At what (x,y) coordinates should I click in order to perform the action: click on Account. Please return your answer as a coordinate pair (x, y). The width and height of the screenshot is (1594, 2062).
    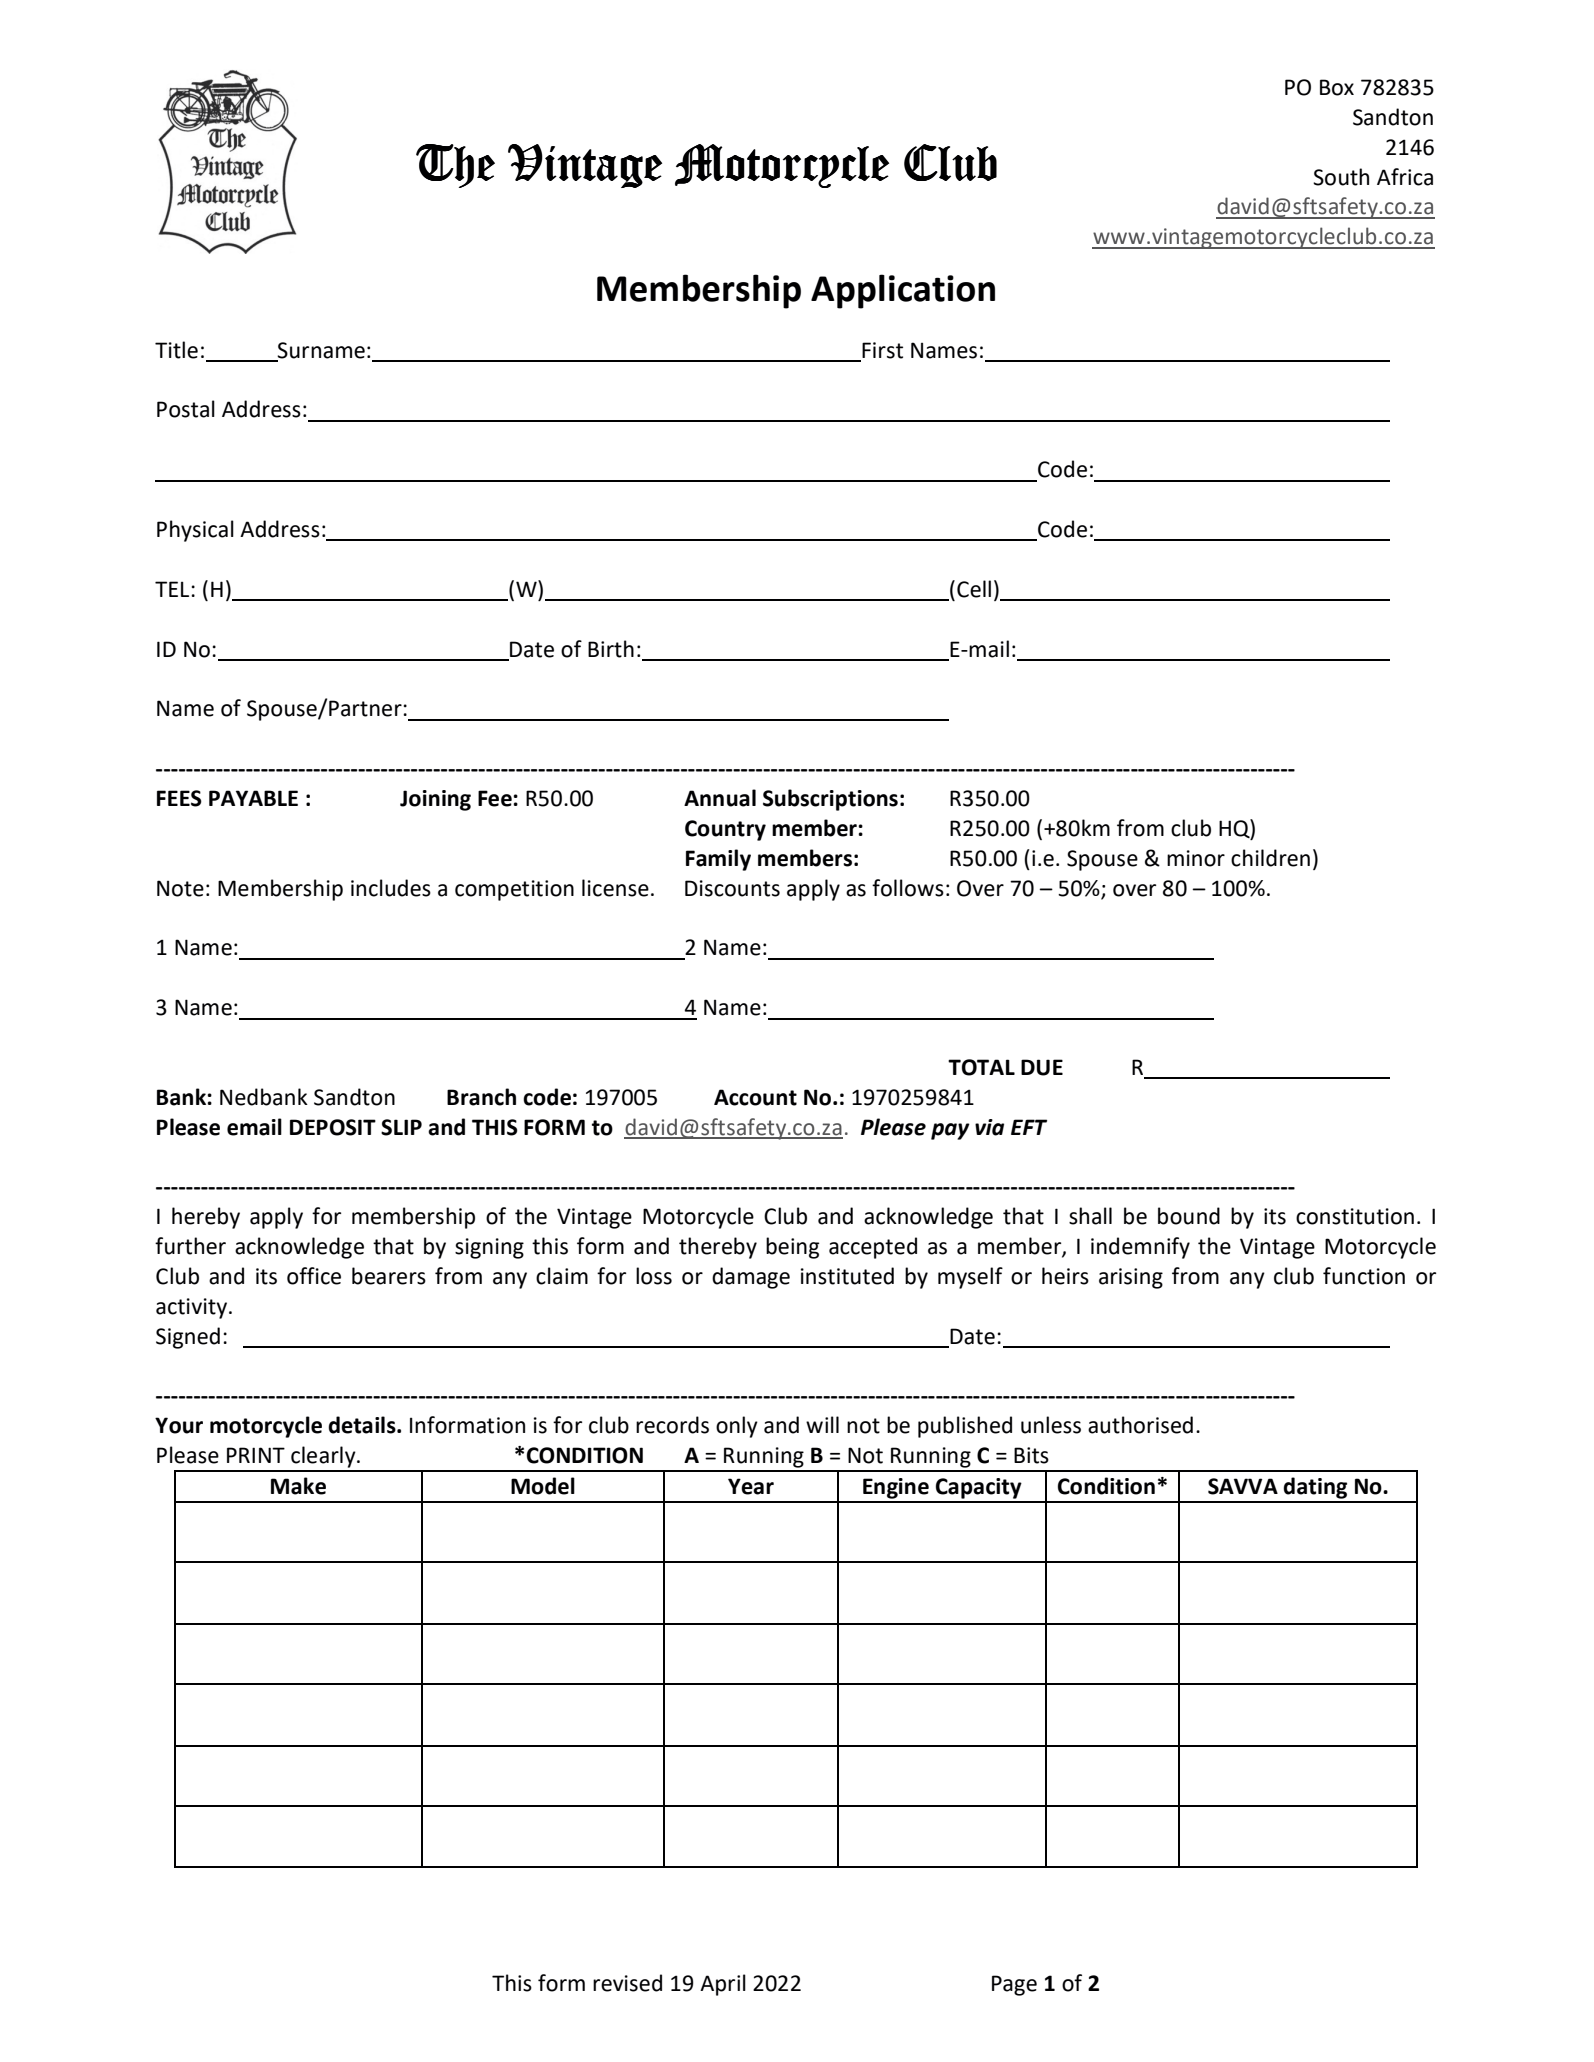
    Looking at the image, I should click on (755, 1097).
